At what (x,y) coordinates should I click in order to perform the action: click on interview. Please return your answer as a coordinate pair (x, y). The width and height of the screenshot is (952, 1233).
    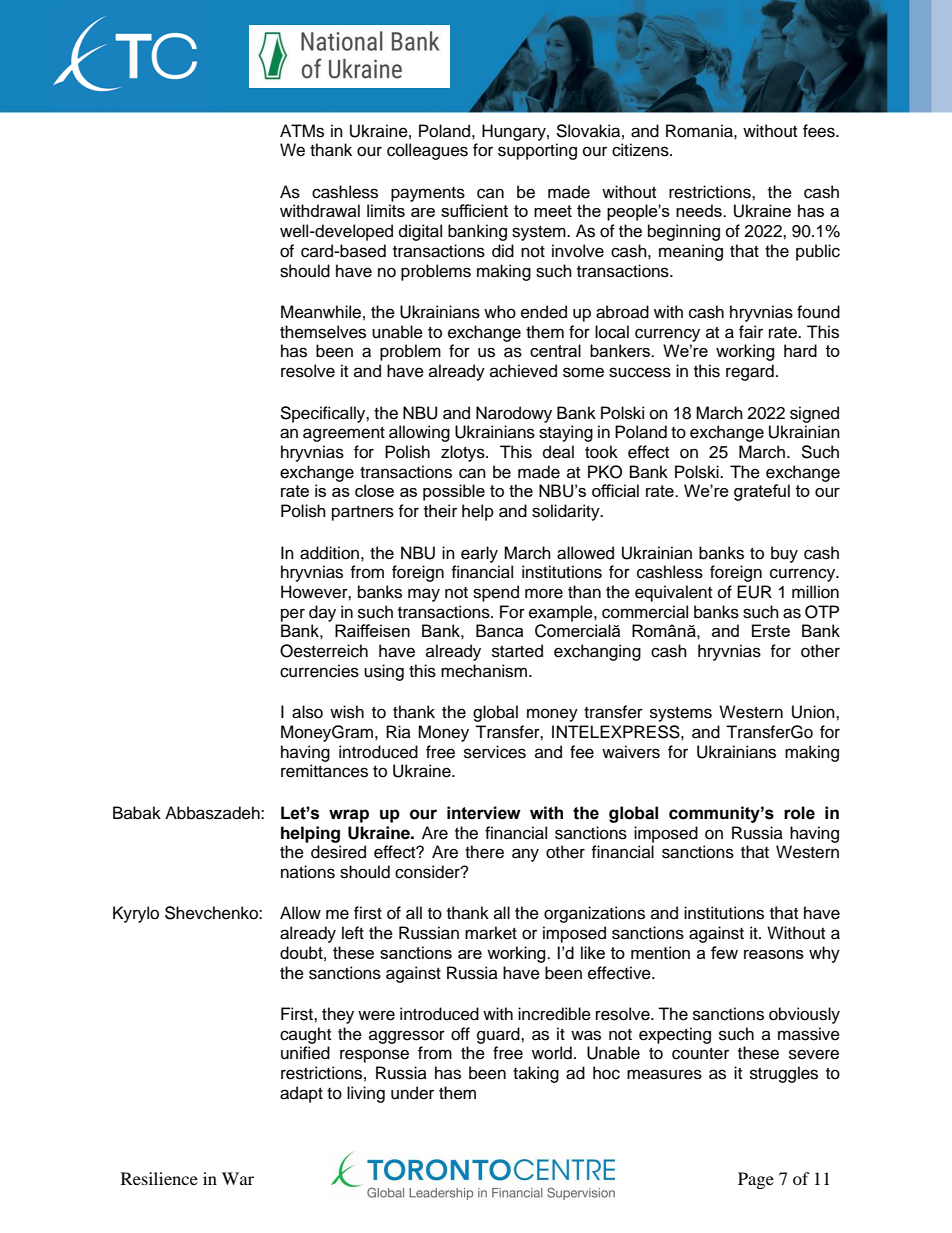
    Looking at the image, I should click on (484, 813).
